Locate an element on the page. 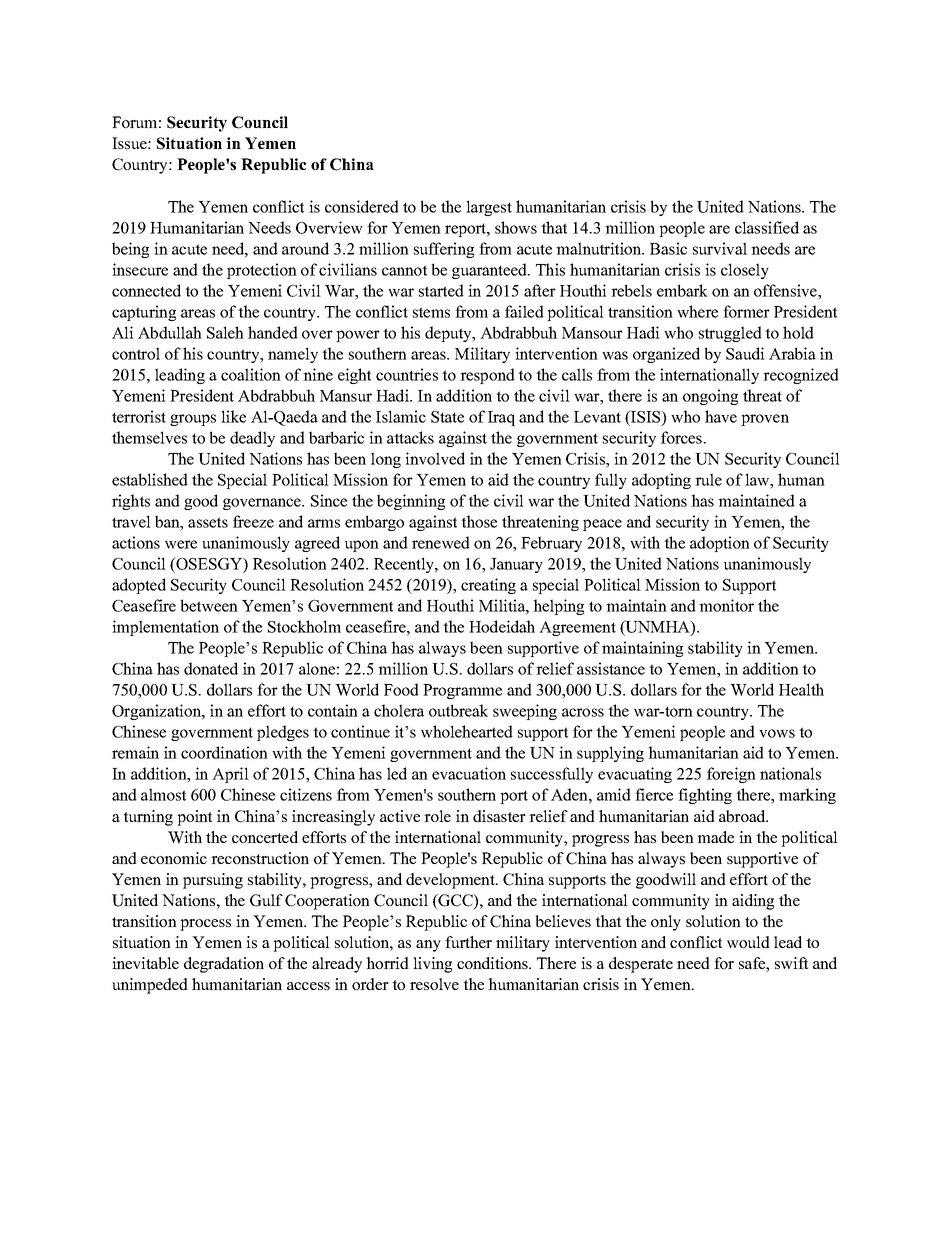 The height and width of the page is (1233, 952). conditions is located at coordinates (493, 963).
